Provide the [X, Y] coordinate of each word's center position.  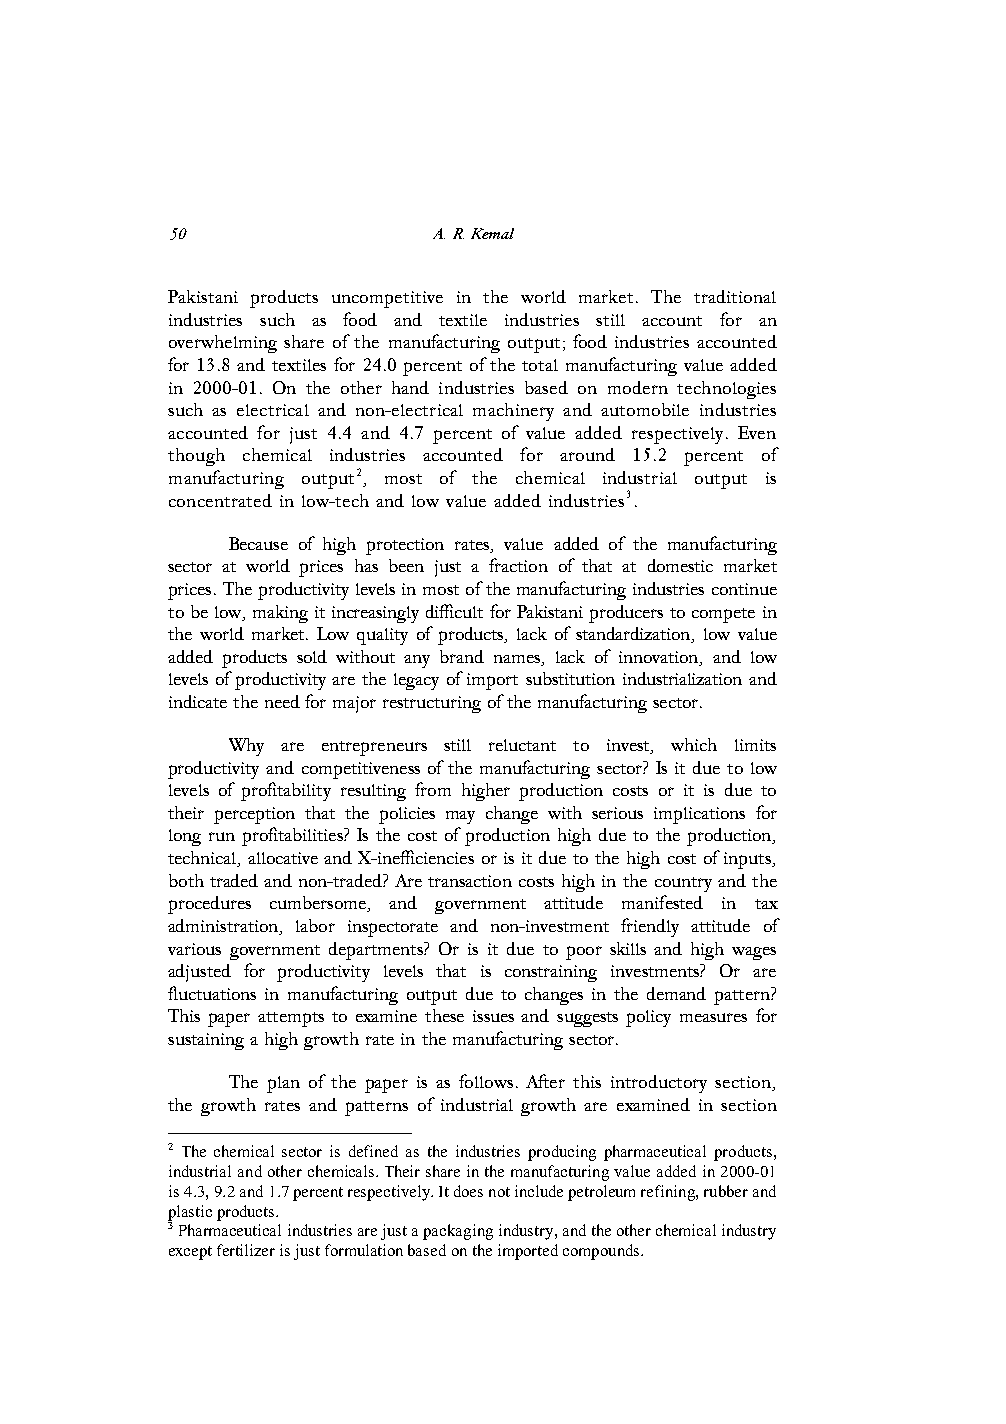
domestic [680, 565]
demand [676, 993]
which [694, 744]
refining [669, 1193]
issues [493, 1016]
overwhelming [223, 344]
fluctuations [212, 993]
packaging [458, 1232]
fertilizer [246, 1250]
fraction [518, 565]
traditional [735, 296]
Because [258, 543]
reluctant [522, 745]
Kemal [492, 233]
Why [246, 747]
